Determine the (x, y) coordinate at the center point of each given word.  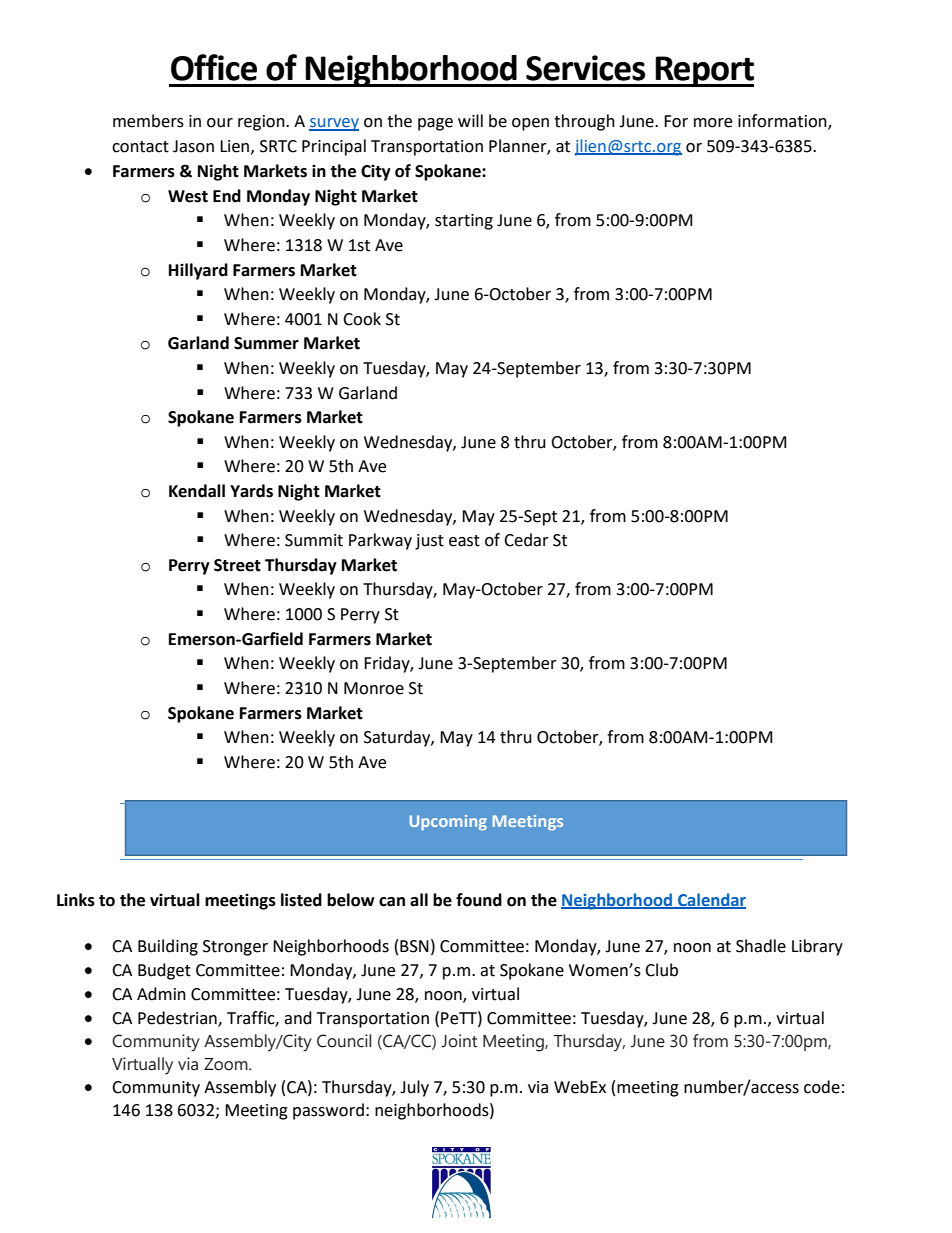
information (783, 121)
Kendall (197, 491)
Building (168, 947)
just (429, 542)
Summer (266, 343)
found (479, 900)
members (148, 121)
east (464, 541)
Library (817, 947)
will (470, 120)
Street (237, 565)
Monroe (374, 688)
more (713, 123)
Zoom (227, 1064)
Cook (362, 319)
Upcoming (448, 823)
